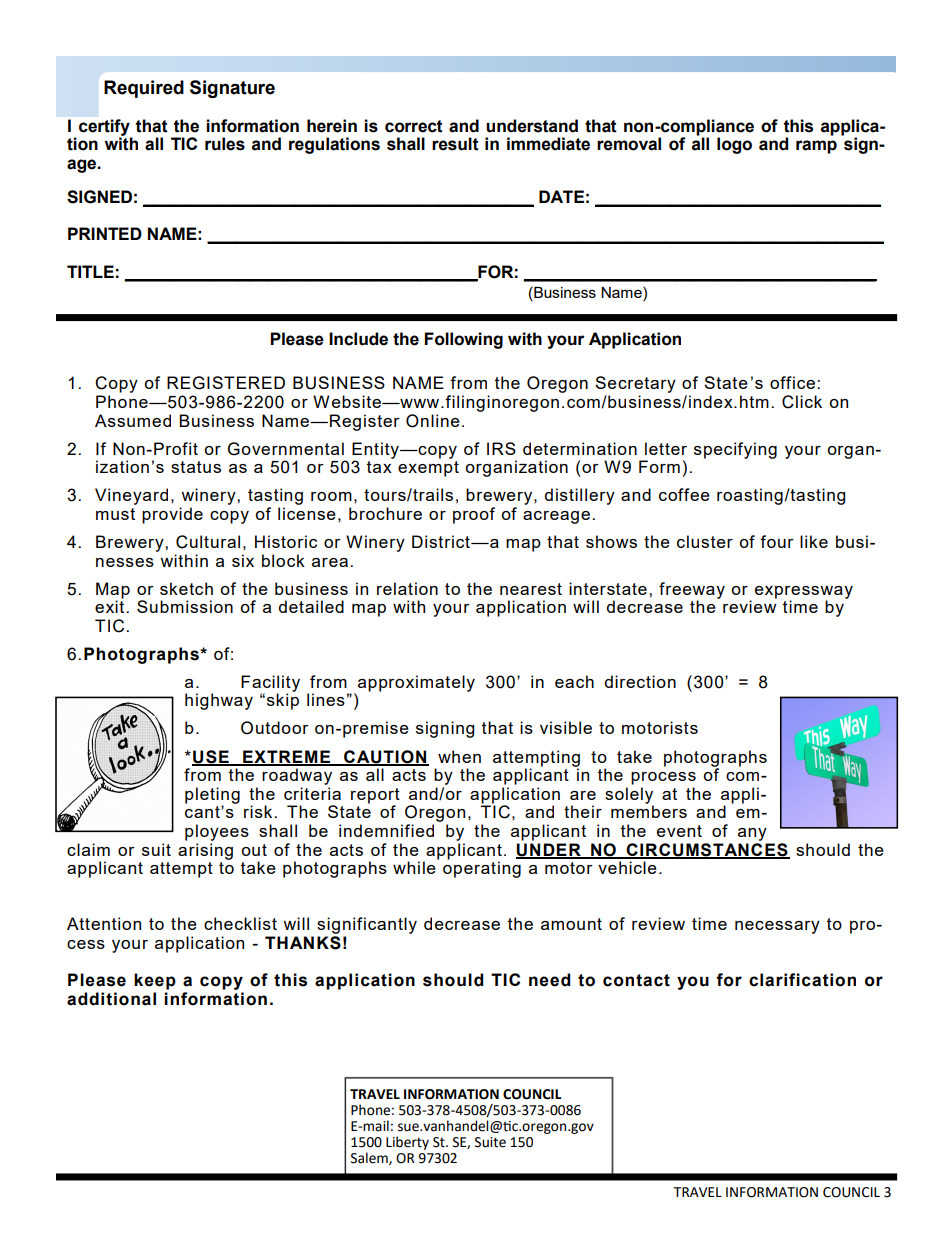 The height and width of the screenshot is (1233, 952). What do you see at coordinates (455, 144) in the screenshot?
I see `result` at bounding box center [455, 144].
